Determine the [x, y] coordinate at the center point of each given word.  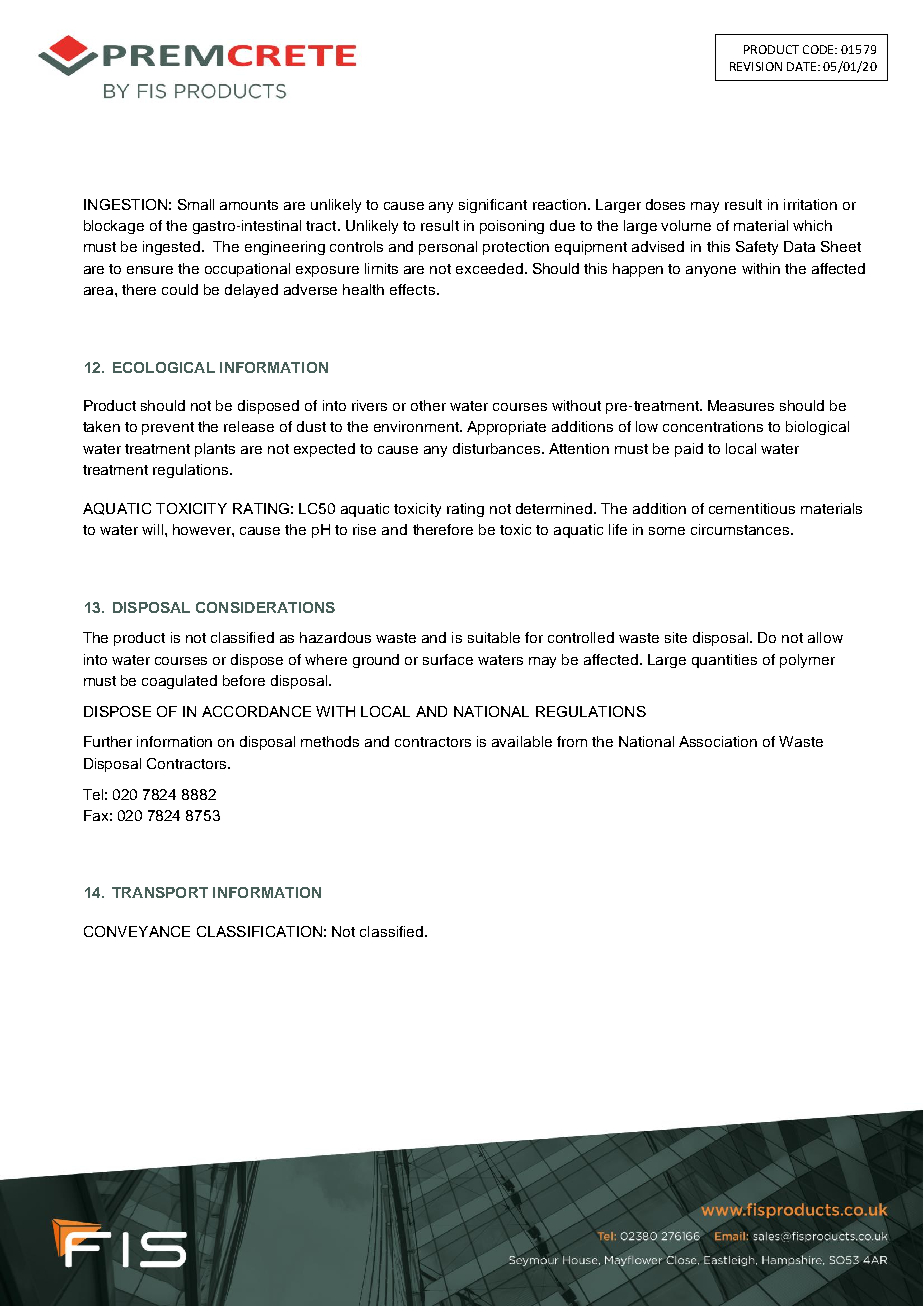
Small [196, 204]
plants [215, 450]
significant [493, 206]
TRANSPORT [160, 892]
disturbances [498, 448]
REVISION [756, 66]
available [522, 741]
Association [718, 741]
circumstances [741, 529]
